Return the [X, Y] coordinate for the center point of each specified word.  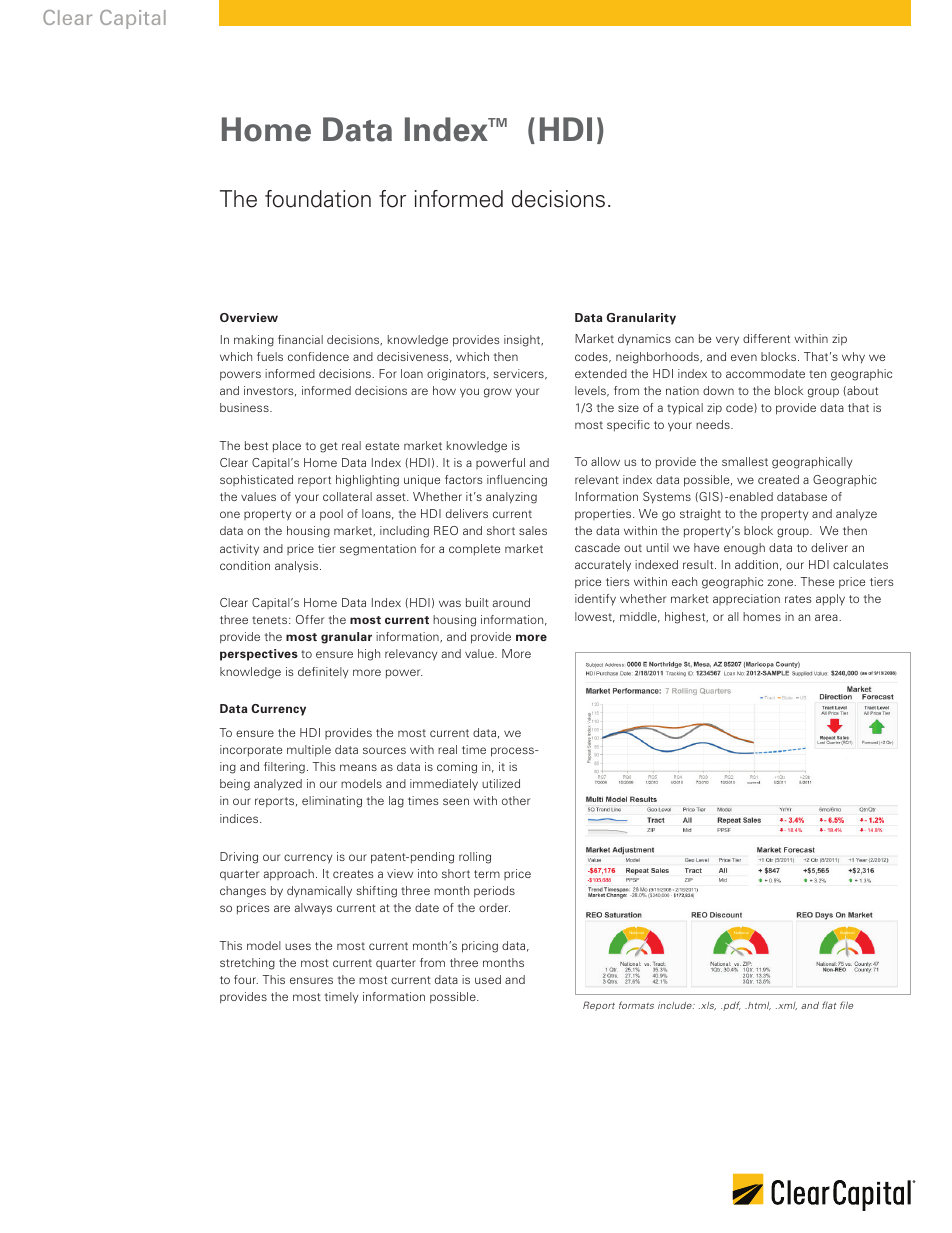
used [488, 979]
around [511, 602]
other [516, 800]
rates [798, 599]
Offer [310, 619]
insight [523, 341]
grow [498, 393]
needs [714, 424]
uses [298, 946]
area [827, 617]
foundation [318, 199]
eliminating [332, 802]
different [766, 338]
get [329, 447]
